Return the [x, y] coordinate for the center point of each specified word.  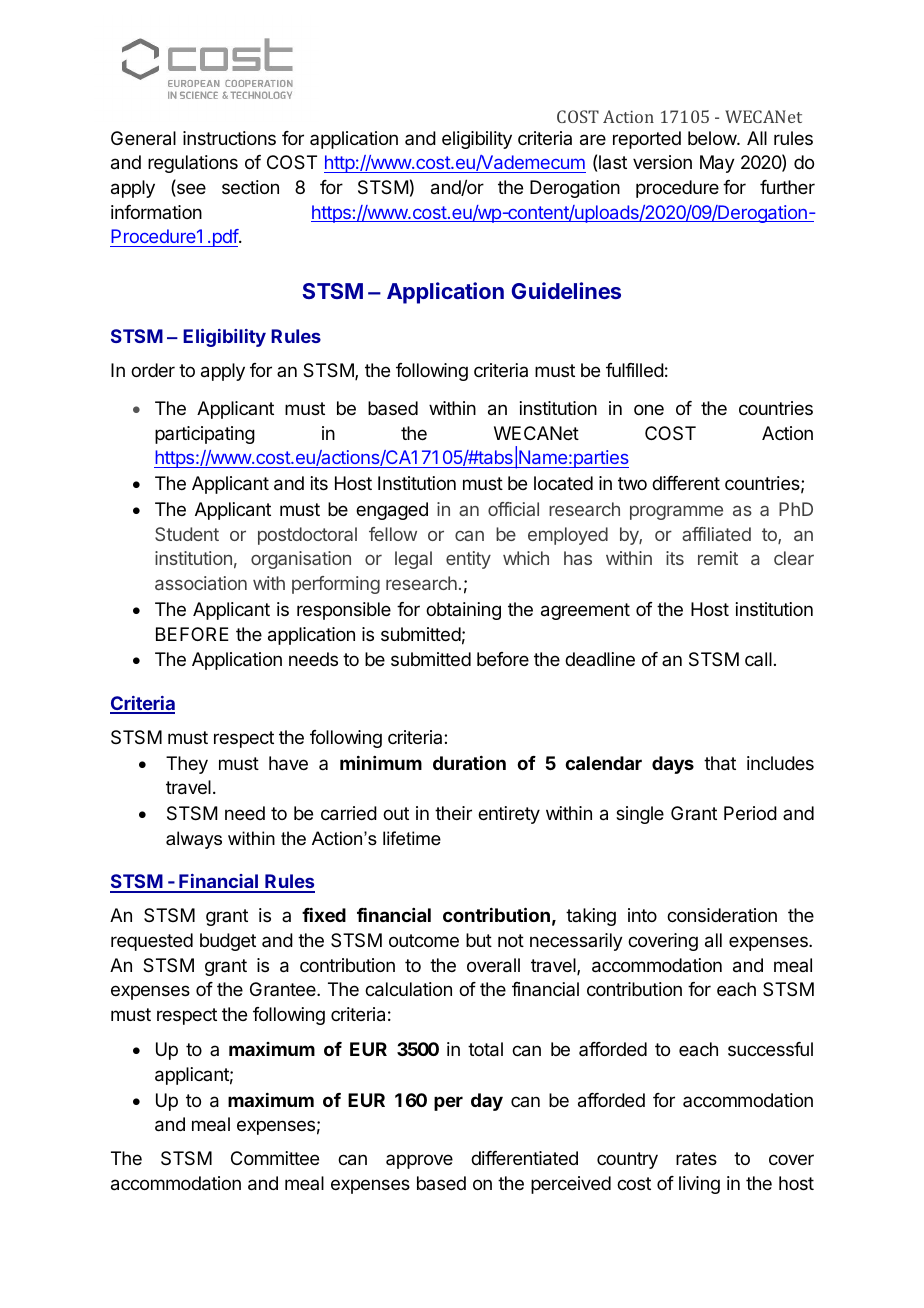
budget [228, 942]
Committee [275, 1158]
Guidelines [566, 290]
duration [469, 763]
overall [493, 965]
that [720, 763]
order [153, 370]
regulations [193, 164]
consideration [722, 915]
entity [468, 560]
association [201, 583]
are [593, 140]
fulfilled [635, 370]
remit [718, 558]
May [717, 164]
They [187, 765]
